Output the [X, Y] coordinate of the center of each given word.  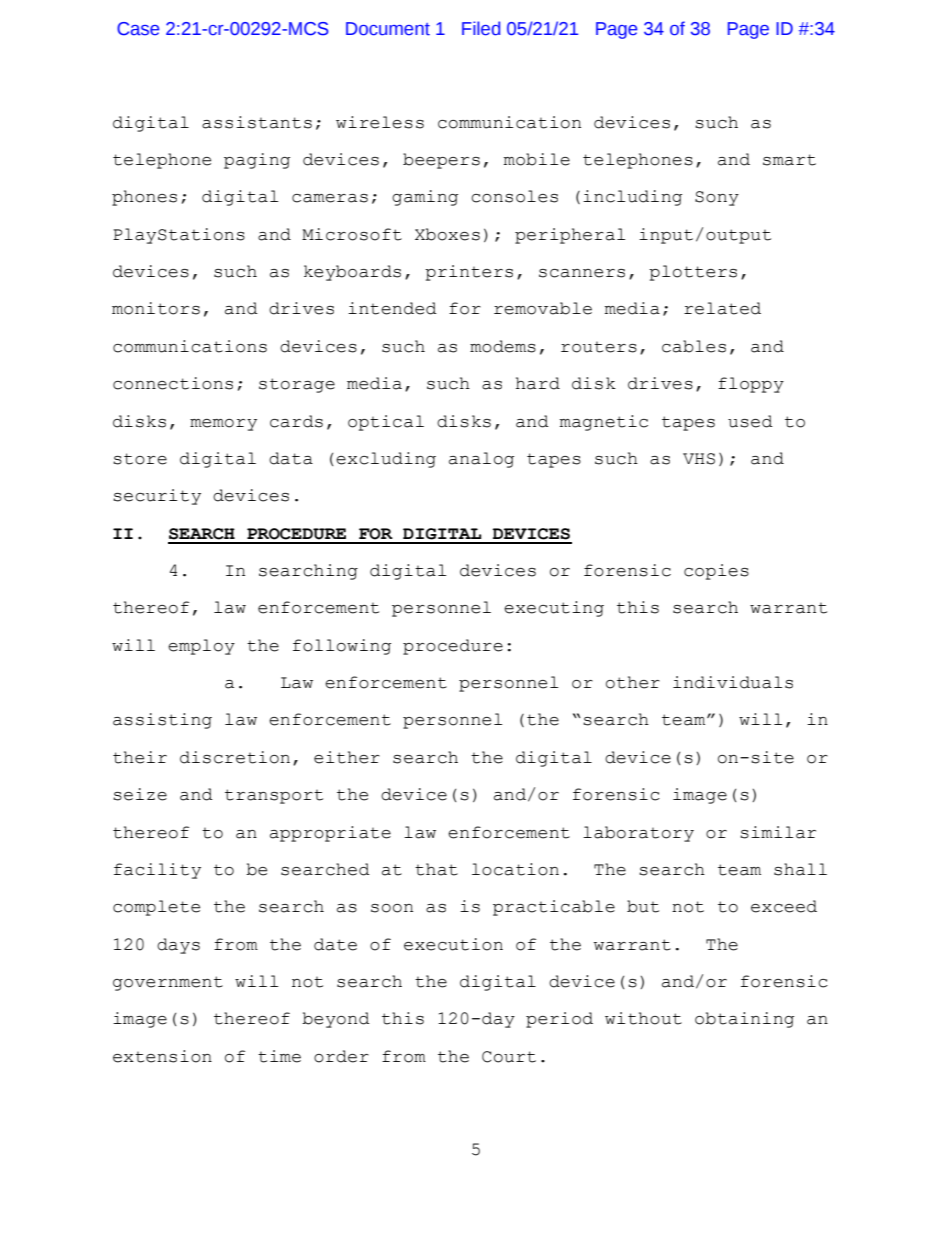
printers [469, 273]
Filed [481, 28]
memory [223, 425]
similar [778, 832]
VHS [699, 459]
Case [138, 29]
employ [201, 647]
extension [162, 1056]
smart [789, 160]
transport [274, 796]
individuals [733, 682]
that [436, 869]
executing [554, 609]
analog [481, 460]
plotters [693, 273]
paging [257, 161]
